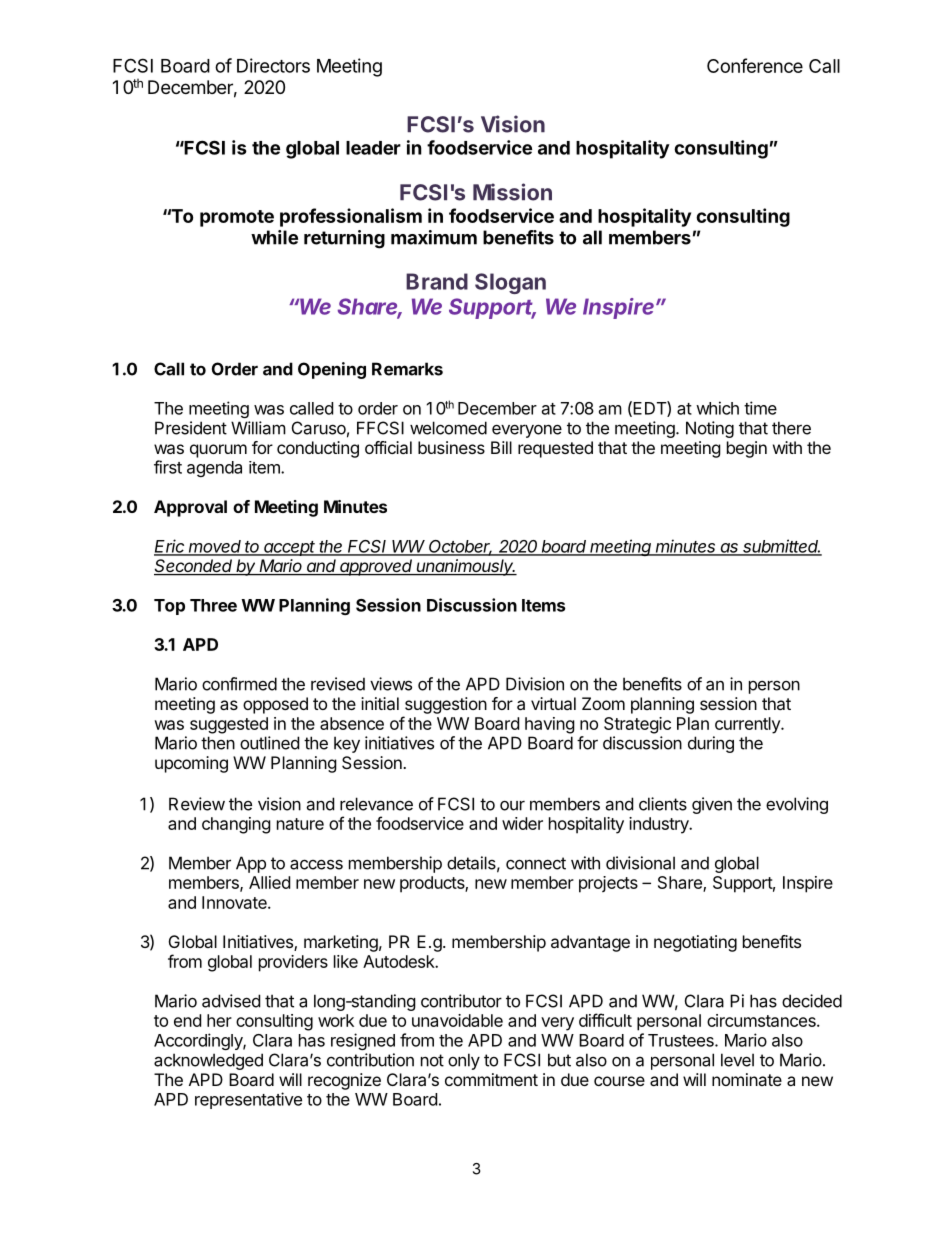  Describe the element at coordinates (512, 192) in the image. I see `Mission` at that location.
